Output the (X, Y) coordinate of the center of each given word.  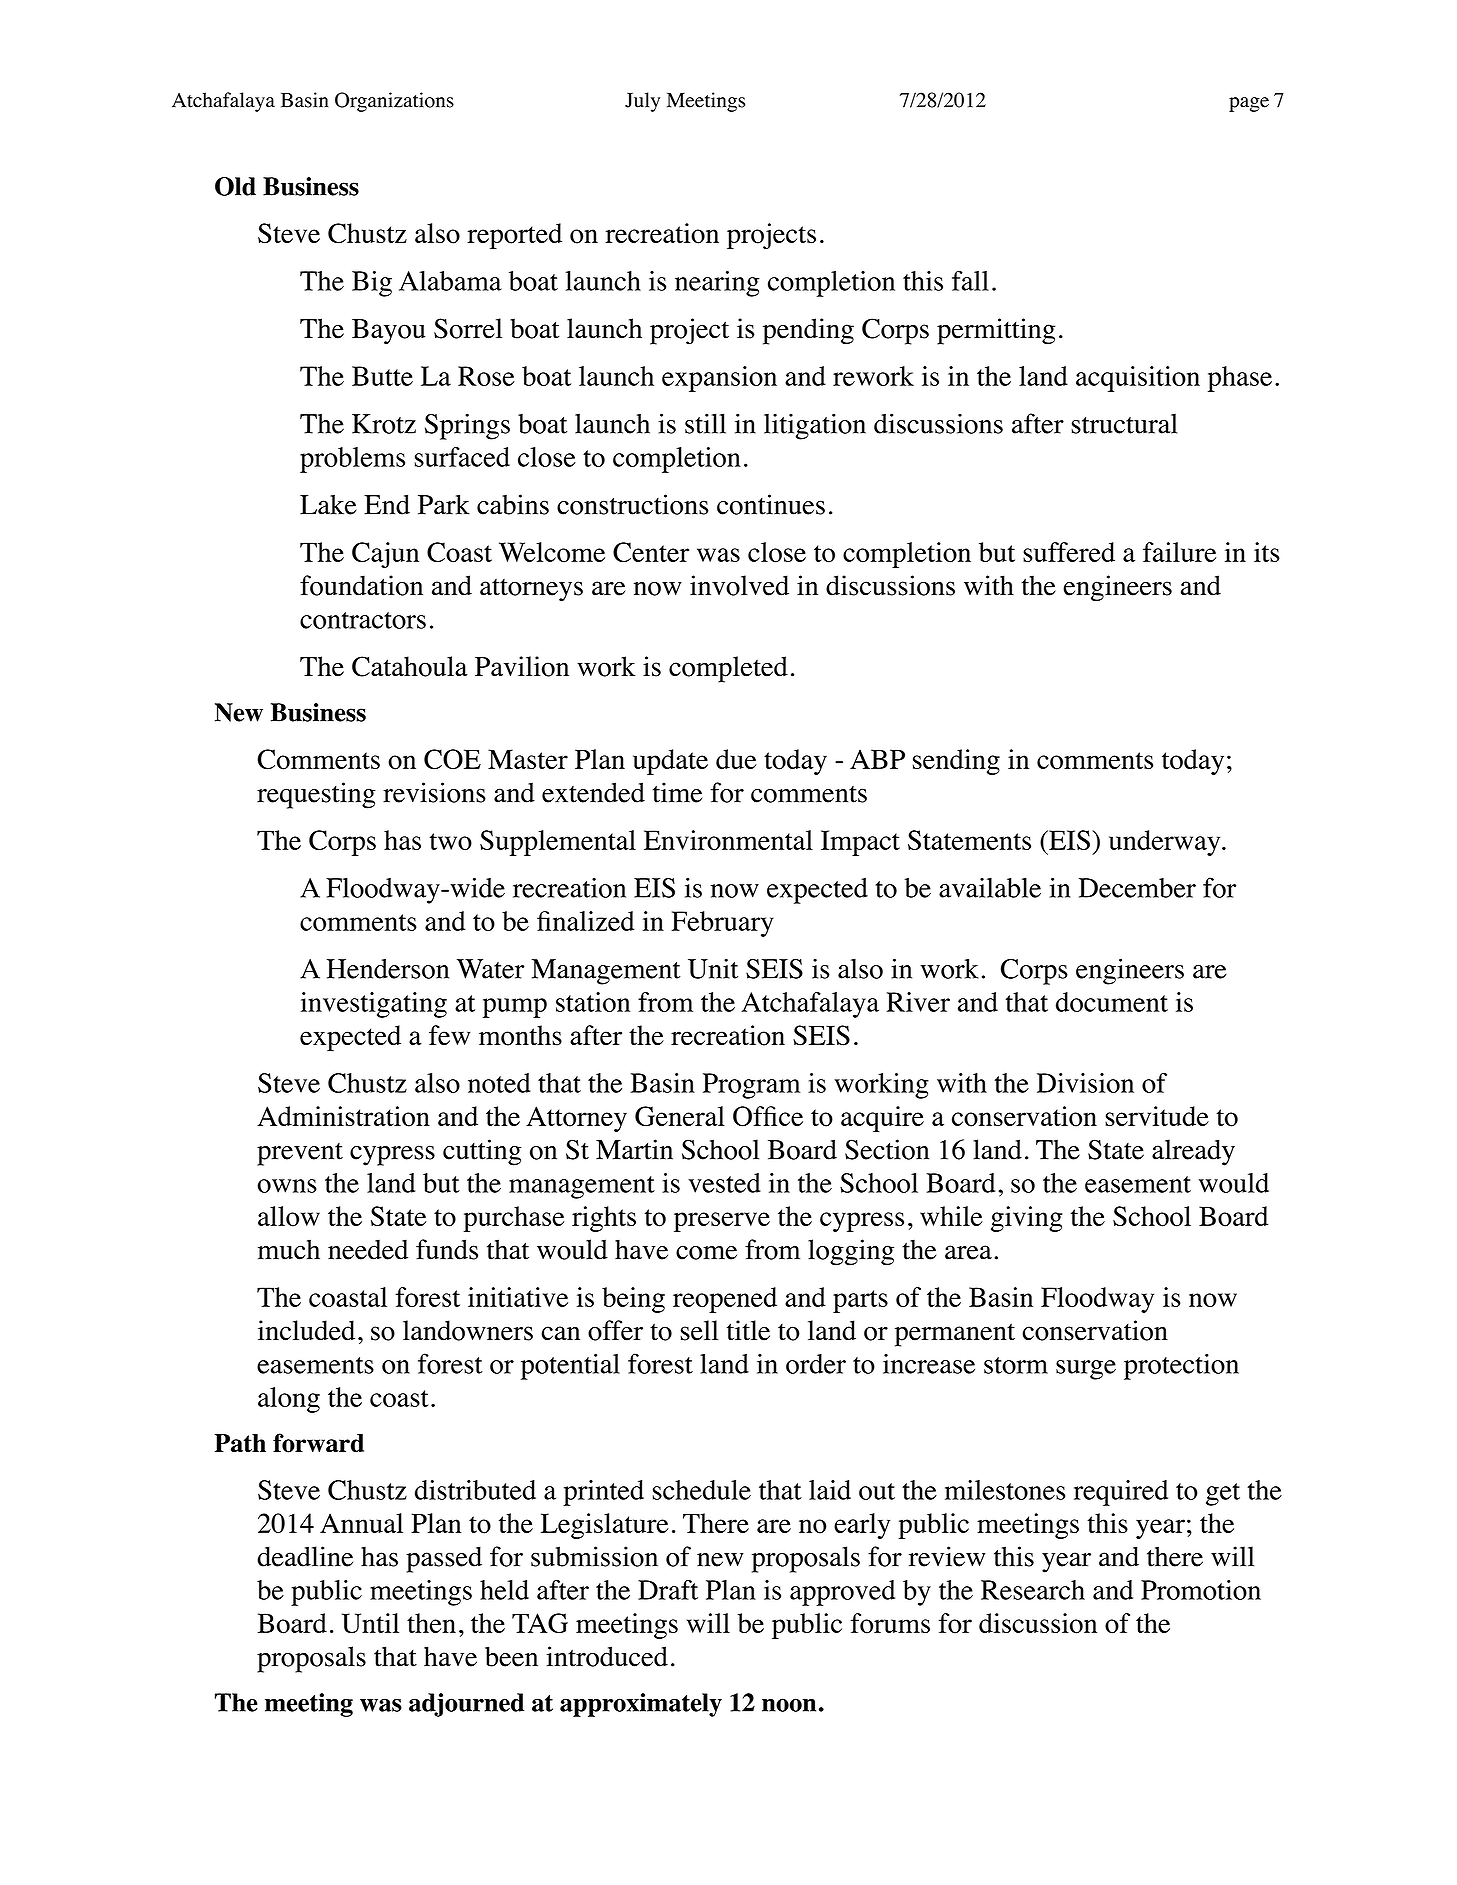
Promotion (1201, 1590)
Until (370, 1623)
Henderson (388, 969)
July (642, 102)
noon (789, 1705)
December (1137, 888)
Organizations (394, 102)
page (1249, 104)
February (722, 924)
